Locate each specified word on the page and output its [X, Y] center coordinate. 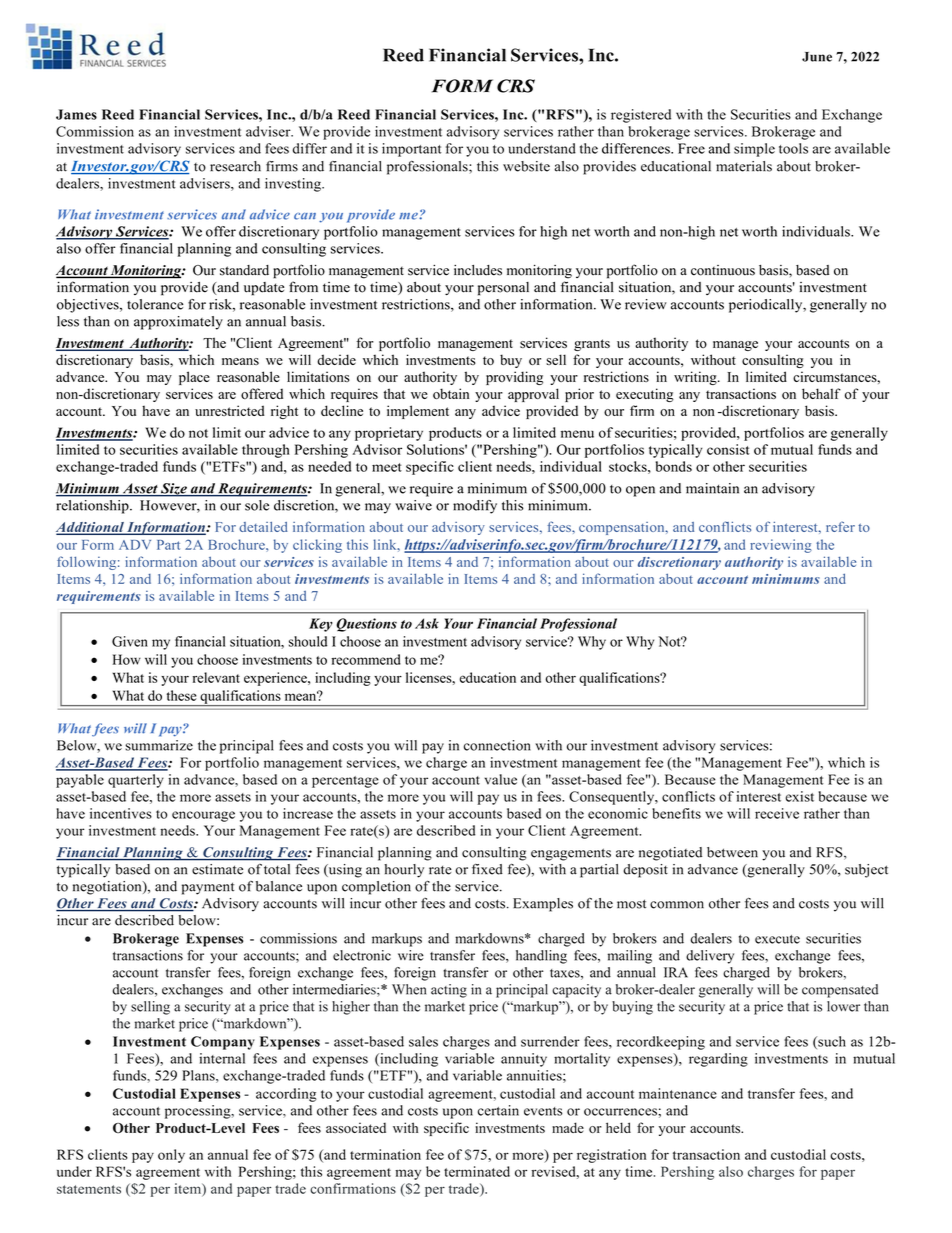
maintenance [678, 1093]
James [76, 114]
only [171, 1156]
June [817, 57]
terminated [477, 1171]
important [412, 150]
